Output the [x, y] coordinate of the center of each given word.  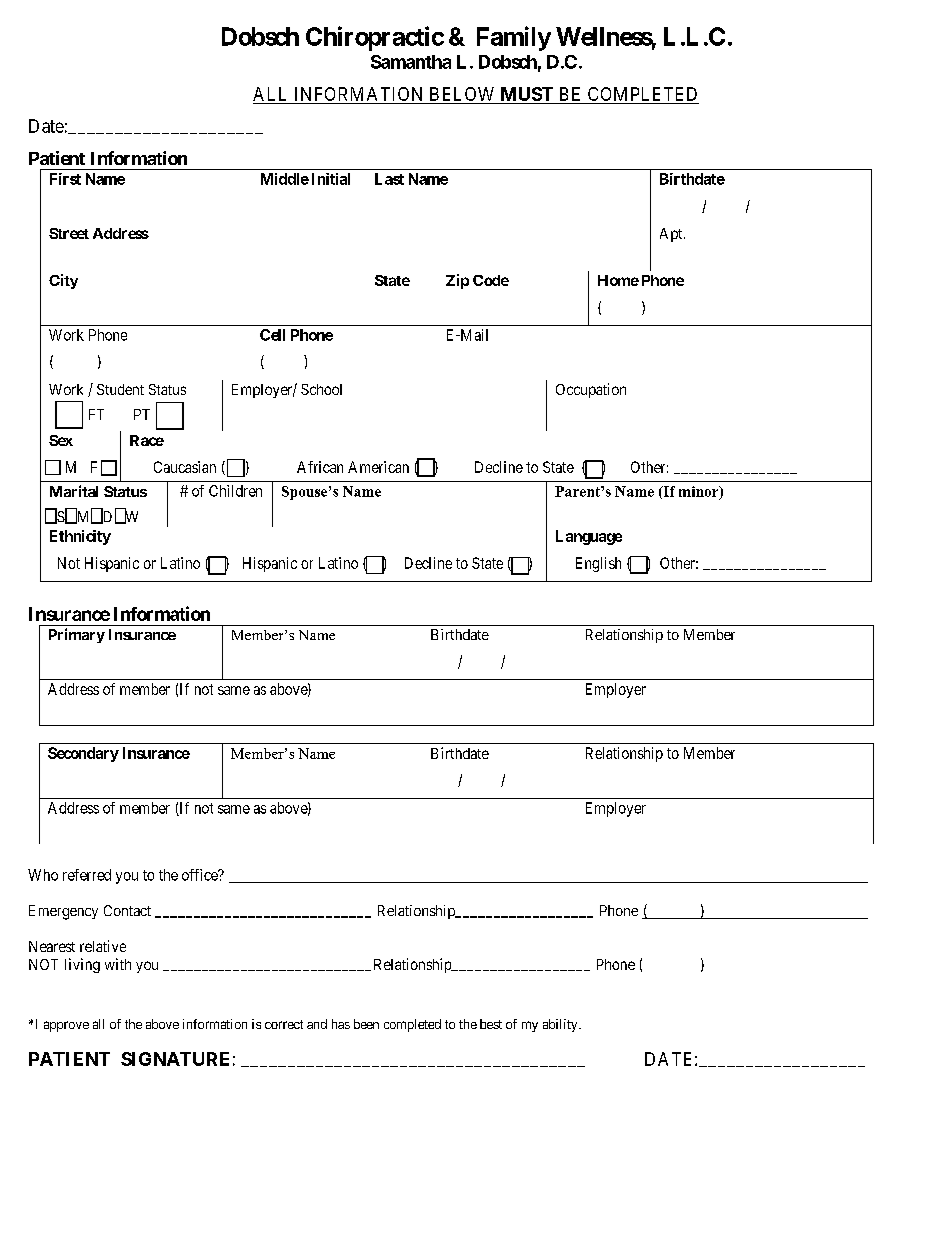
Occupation [591, 390]
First [65, 179]
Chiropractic [375, 38]
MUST [527, 95]
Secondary [83, 754]
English [598, 564]
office [201, 875]
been [366, 1024]
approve [66, 1026]
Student [120, 389]
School [321, 389]
